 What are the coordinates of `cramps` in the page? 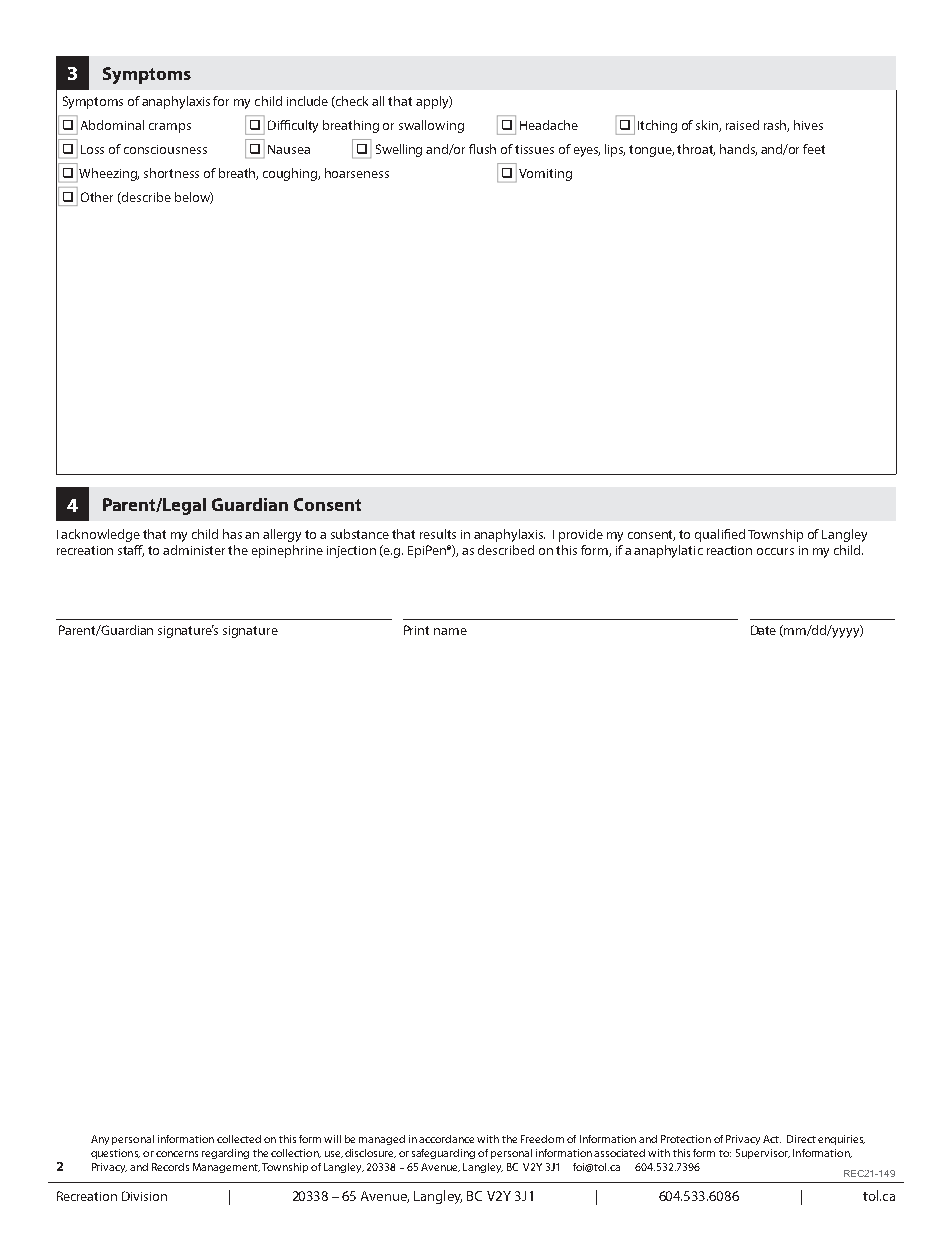 It's located at (170, 128).
